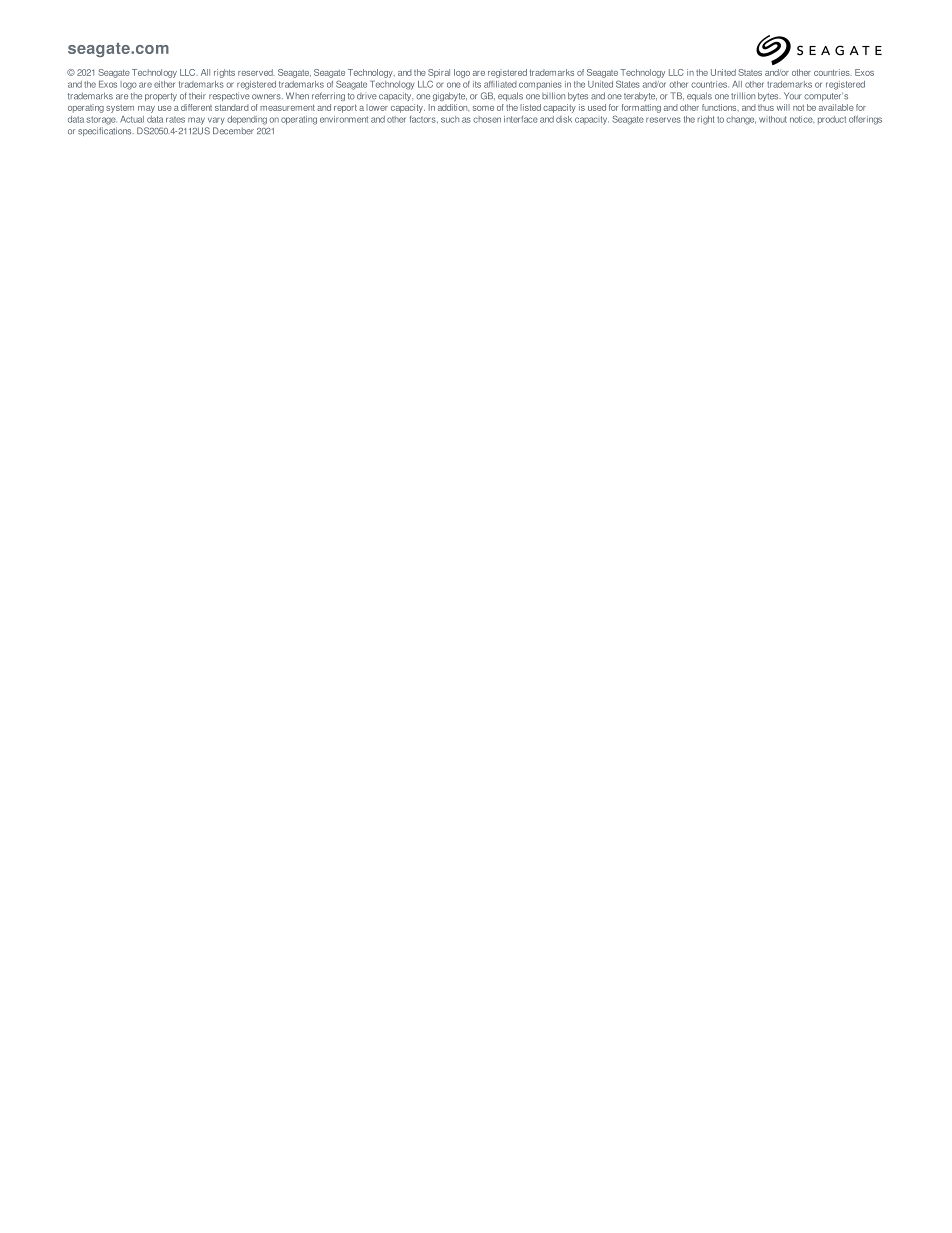  What do you see at coordinates (233, 131) in the screenshot?
I see `December` at bounding box center [233, 131].
